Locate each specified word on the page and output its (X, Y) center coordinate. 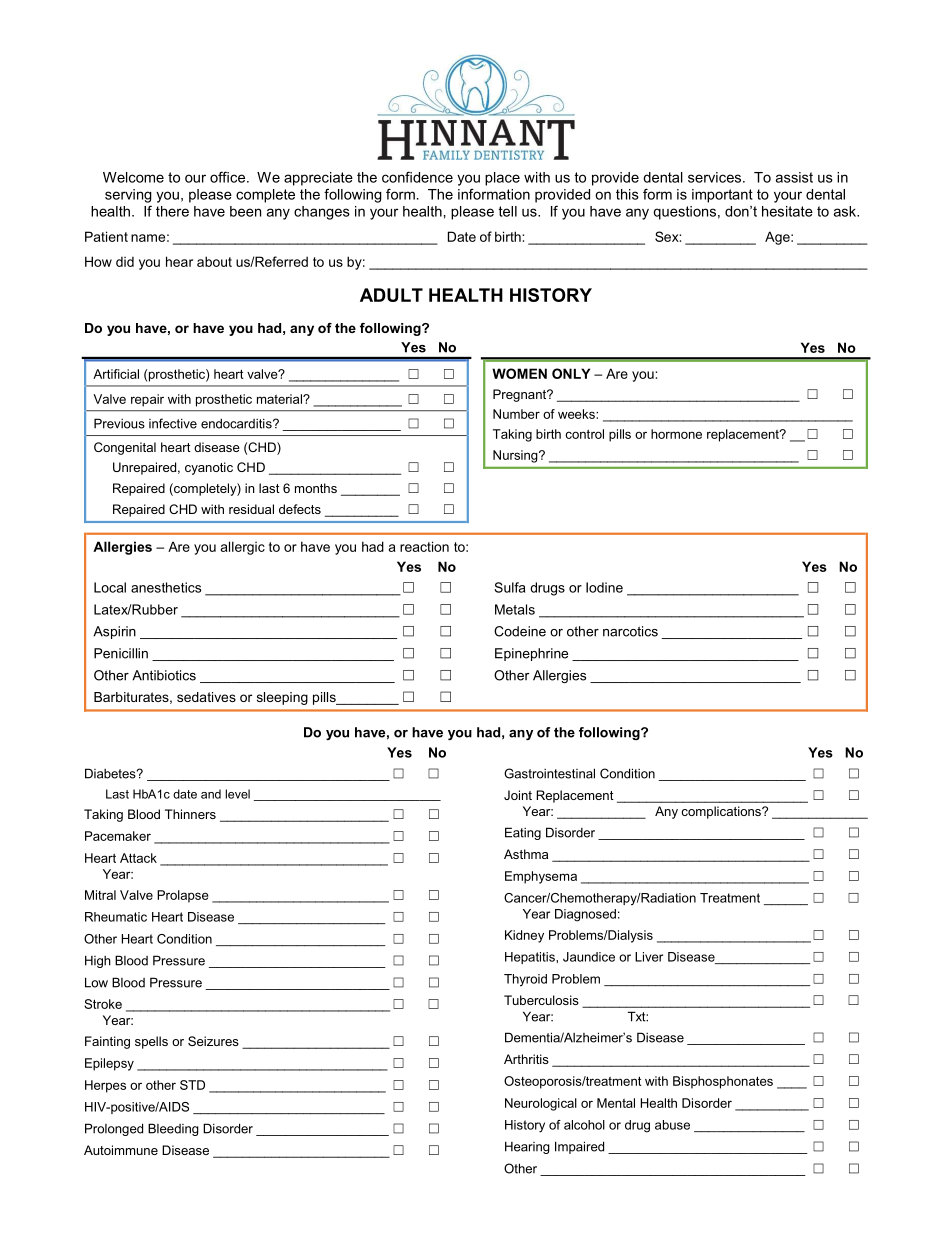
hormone (676, 434)
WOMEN (519, 373)
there (172, 211)
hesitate (787, 211)
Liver (649, 957)
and (211, 794)
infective (173, 423)
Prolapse (183, 896)
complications (722, 812)
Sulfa (509, 587)
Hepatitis (531, 958)
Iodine (604, 587)
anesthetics (166, 587)
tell (507, 211)
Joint (518, 795)
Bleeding (173, 1129)
